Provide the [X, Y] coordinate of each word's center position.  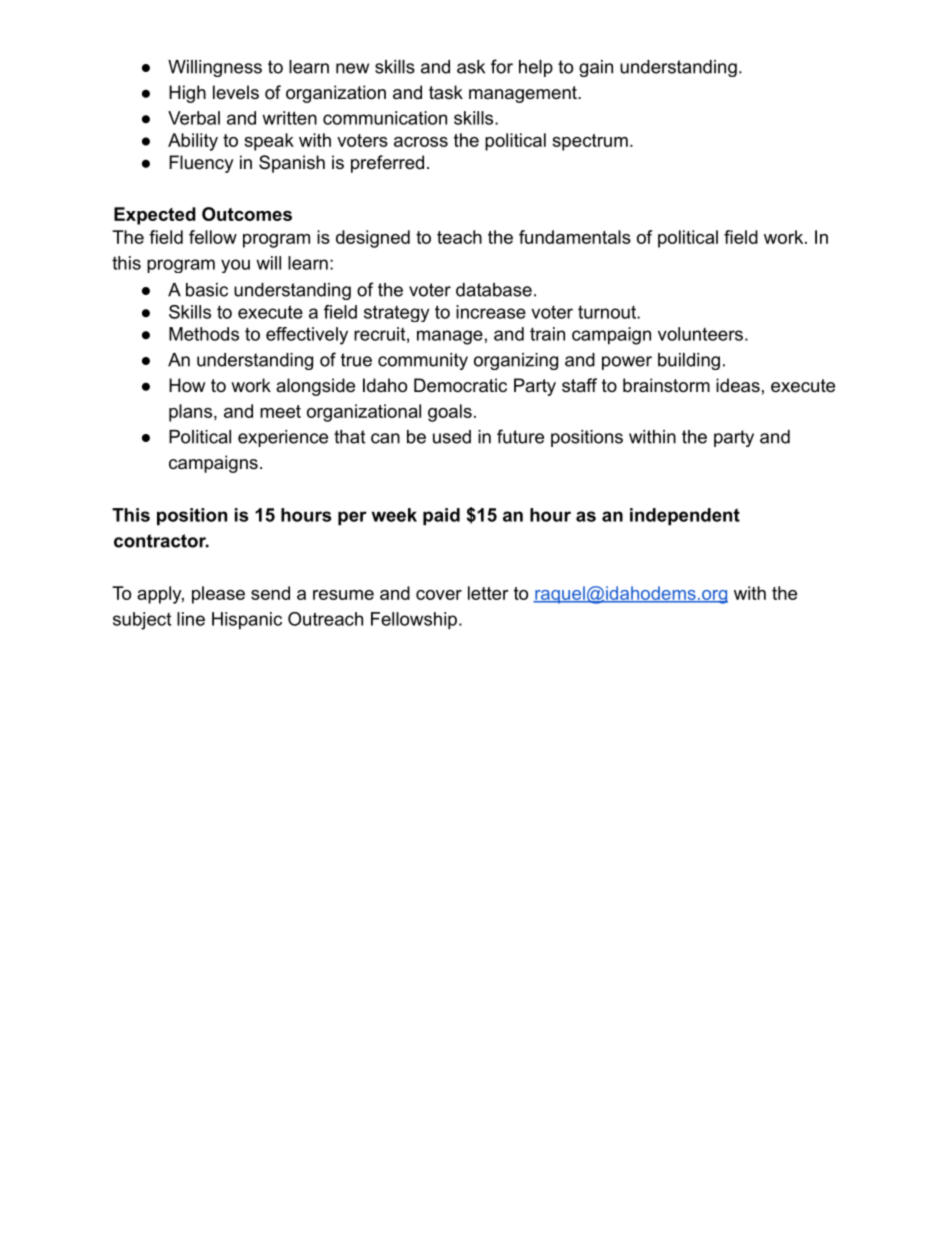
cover [439, 595]
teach [459, 237]
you [235, 266]
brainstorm [666, 385]
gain [596, 68]
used [452, 437]
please [218, 595]
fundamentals [575, 237]
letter [488, 593]
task [446, 92]
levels [236, 92]
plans [192, 413]
